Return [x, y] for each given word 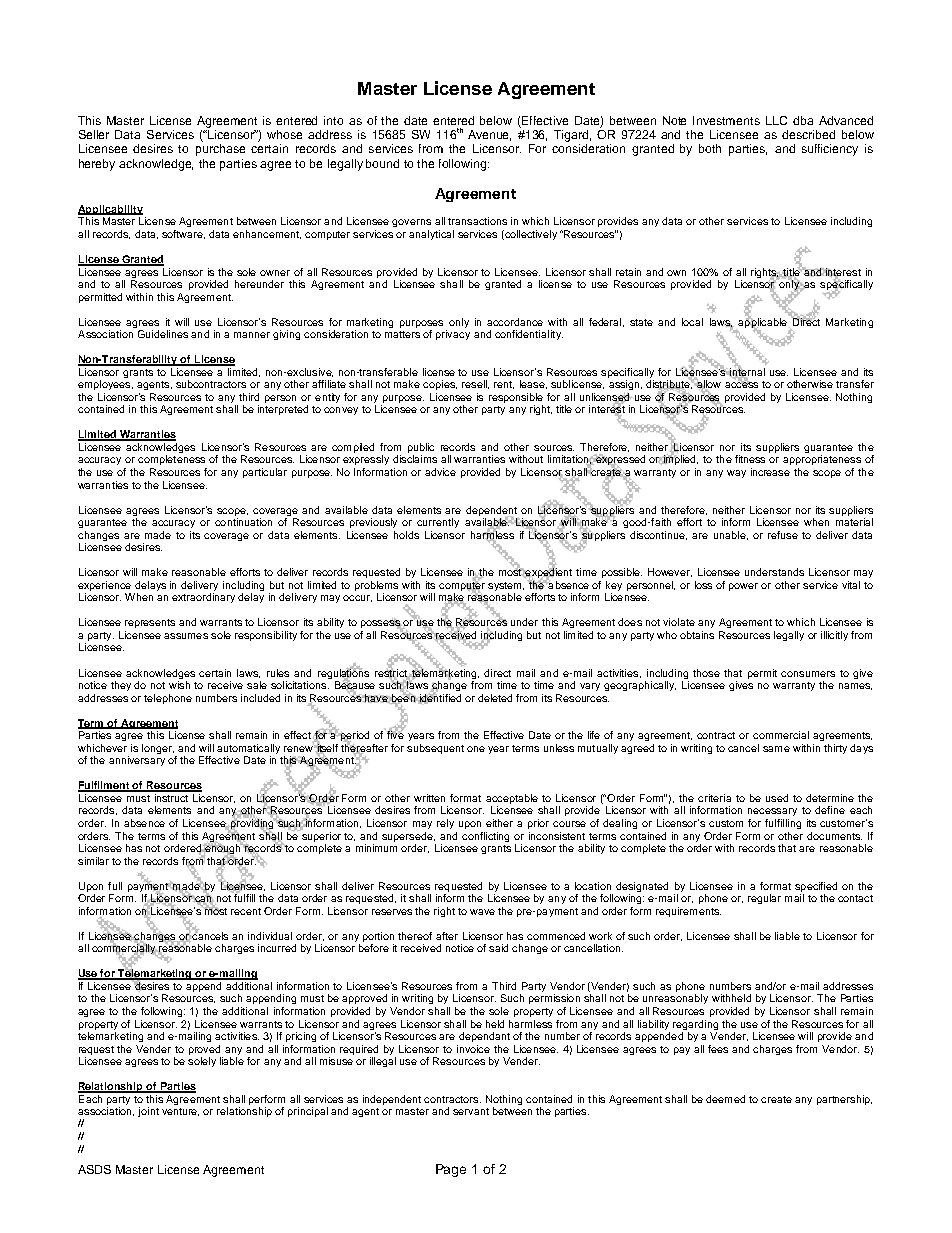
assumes [186, 636]
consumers [808, 674]
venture [180, 1112]
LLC [776, 120]
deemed [725, 1099]
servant [471, 1111]
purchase [220, 150]
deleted [495, 698]
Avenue [489, 135]
